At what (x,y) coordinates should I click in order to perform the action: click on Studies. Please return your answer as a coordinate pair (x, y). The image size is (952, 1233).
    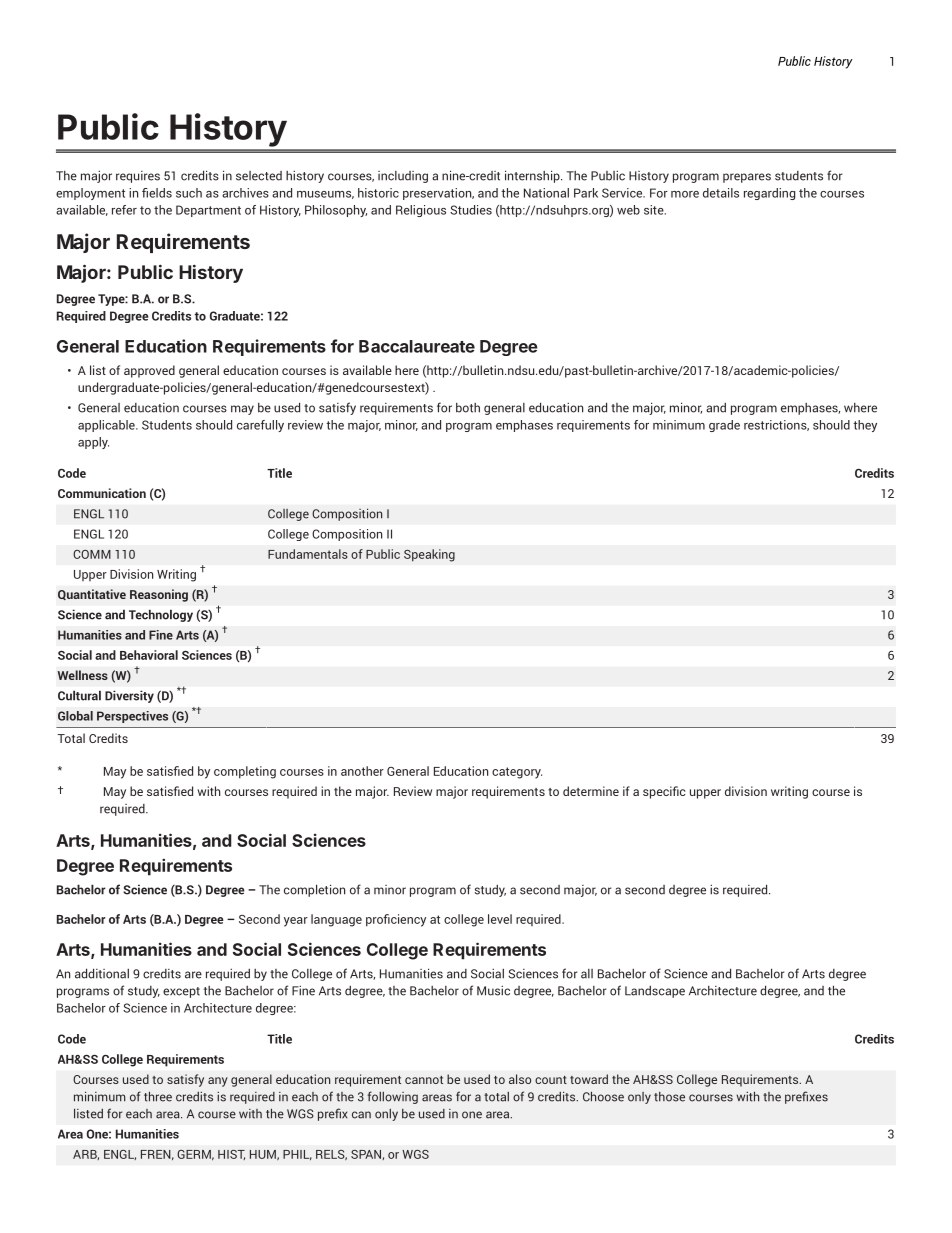
    Looking at the image, I should click on (471, 210).
